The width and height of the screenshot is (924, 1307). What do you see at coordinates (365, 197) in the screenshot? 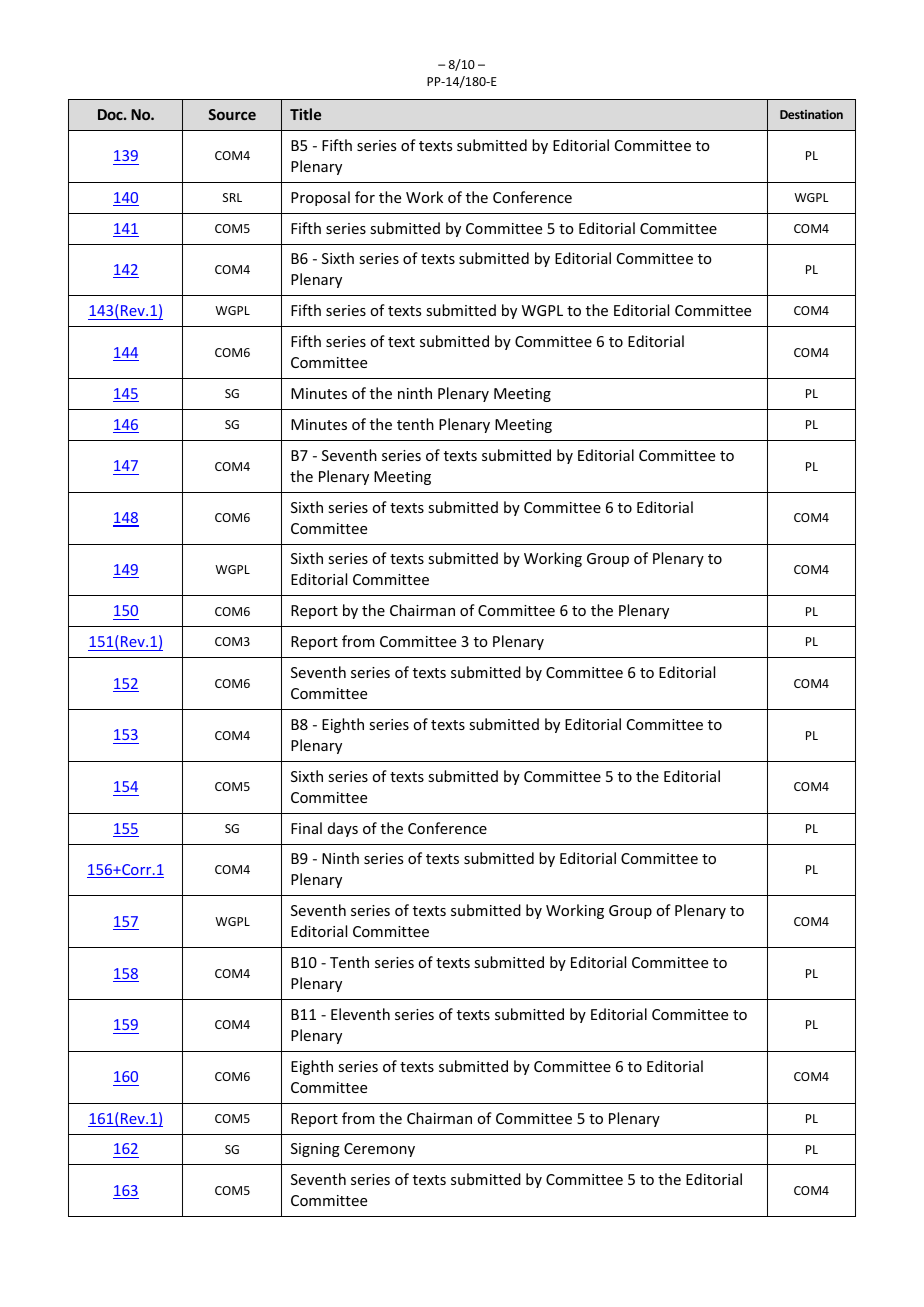
I see `for` at bounding box center [365, 197].
